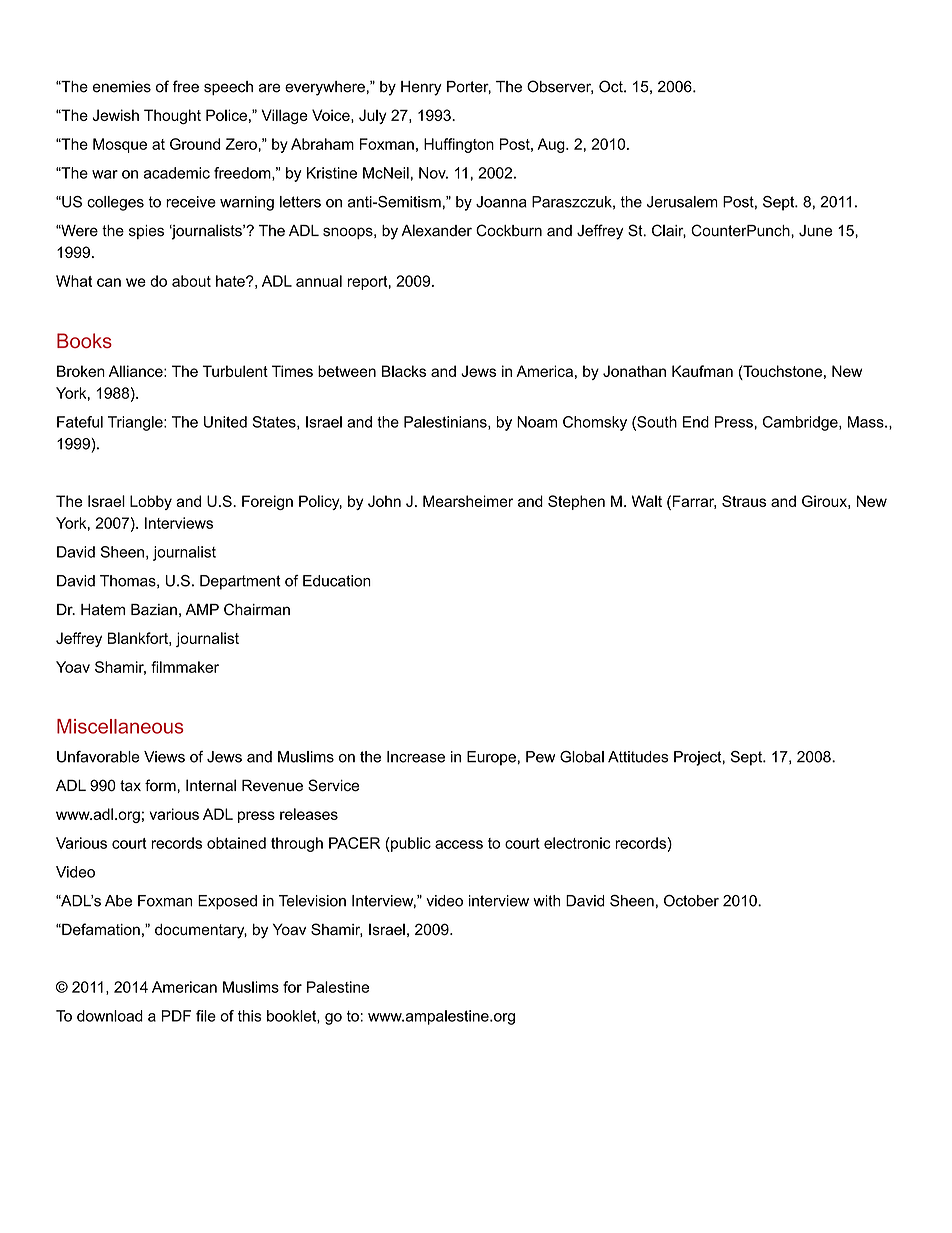 The height and width of the image is (1233, 952). I want to click on Clair, so click(669, 231).
